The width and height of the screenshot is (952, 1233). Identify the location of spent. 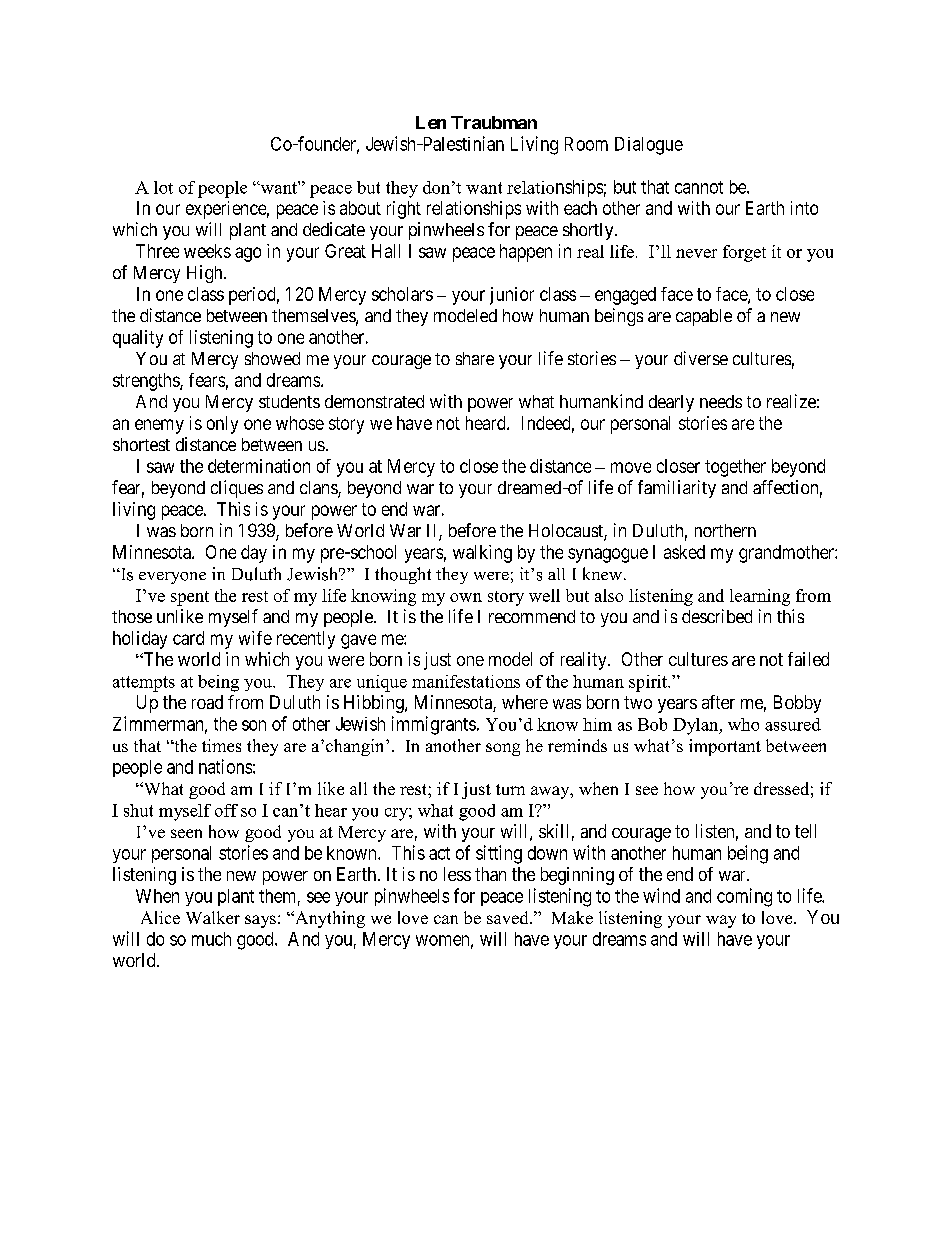
(190, 598).
